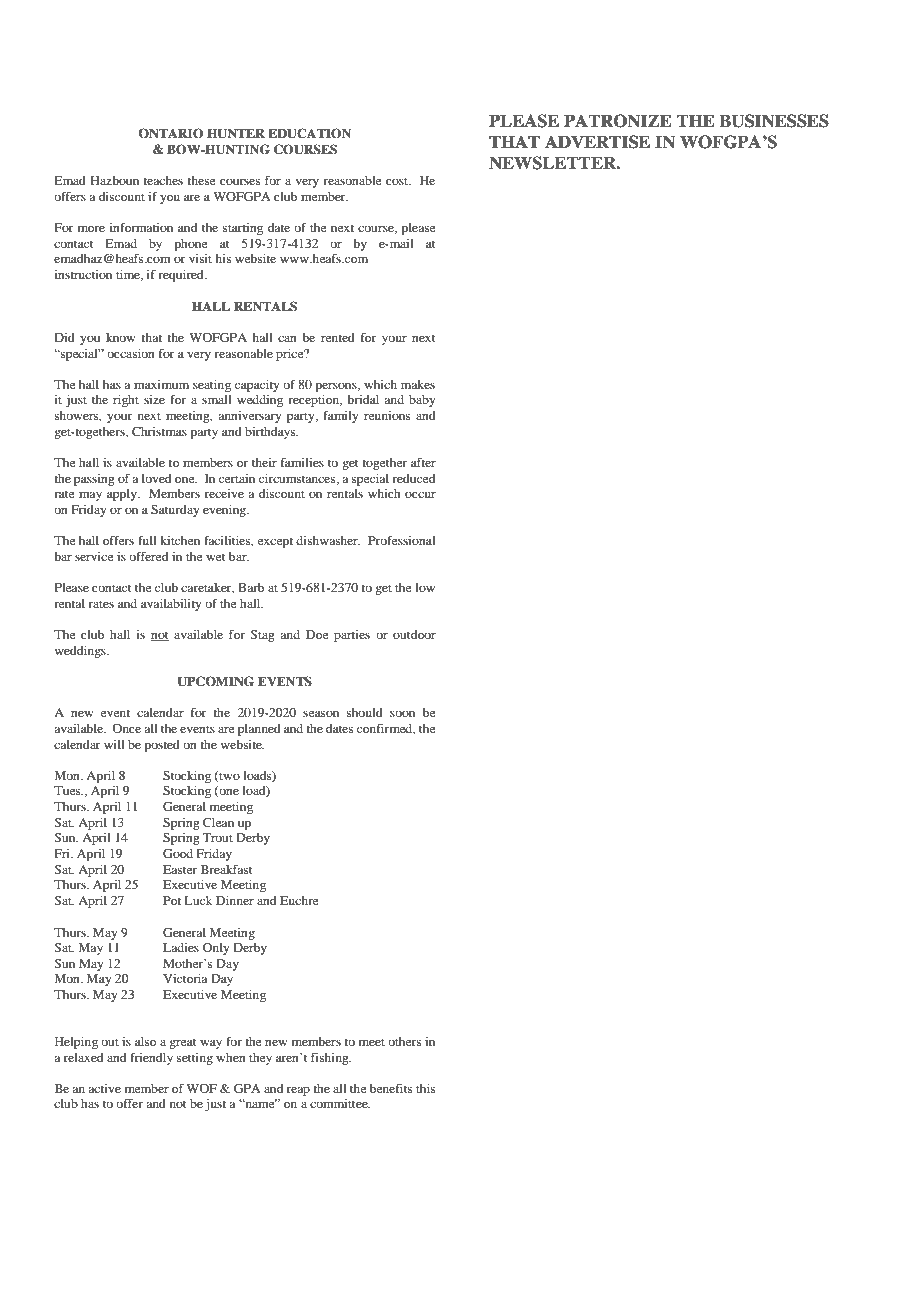 The image size is (924, 1308). I want to click on low, so click(425, 587).
